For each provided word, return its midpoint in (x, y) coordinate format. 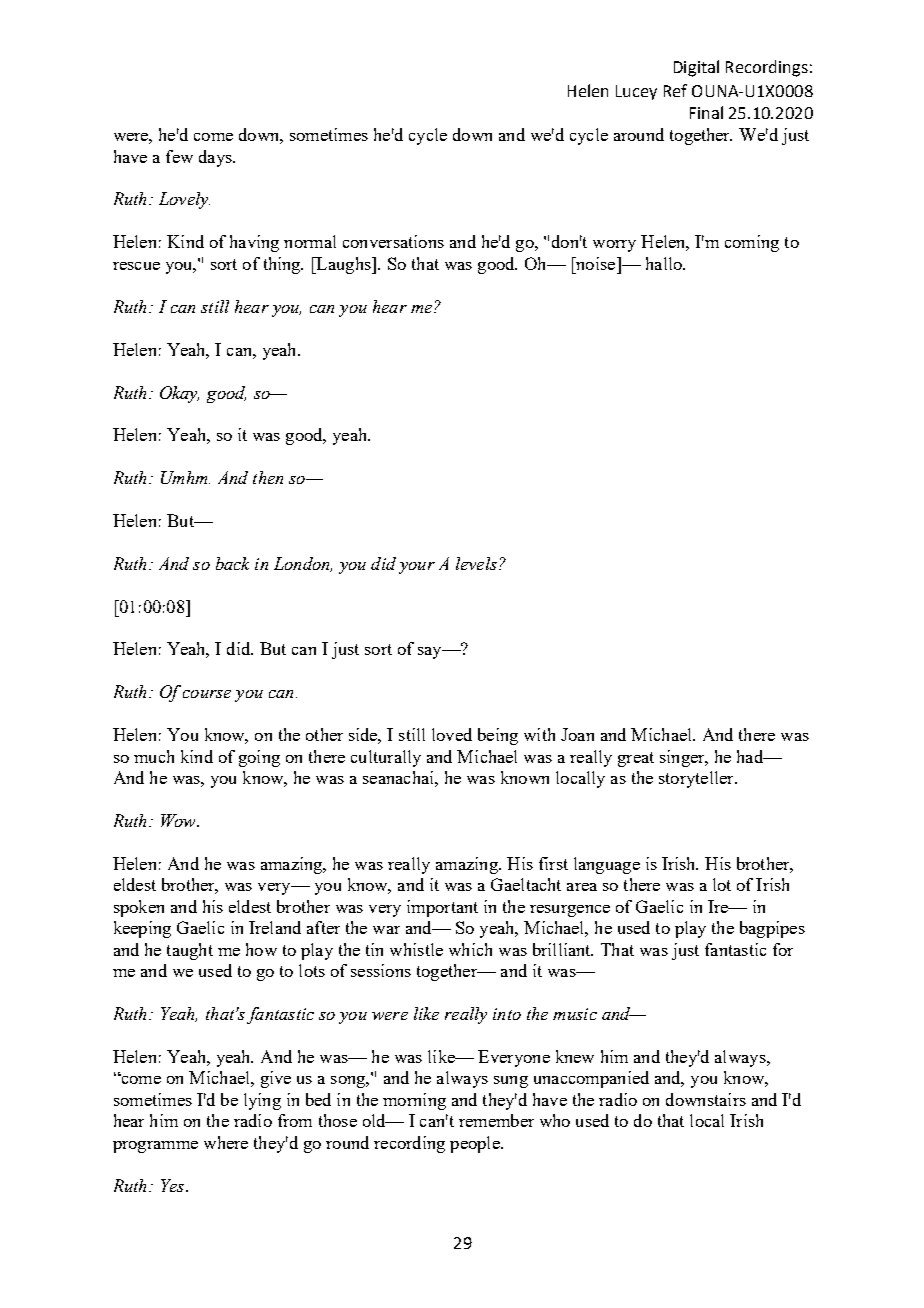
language (607, 865)
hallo (665, 263)
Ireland (275, 927)
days (216, 158)
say (431, 653)
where (226, 1142)
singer (683, 758)
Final (706, 112)
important (442, 908)
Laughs (343, 265)
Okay (179, 394)
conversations (393, 241)
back (232, 563)
